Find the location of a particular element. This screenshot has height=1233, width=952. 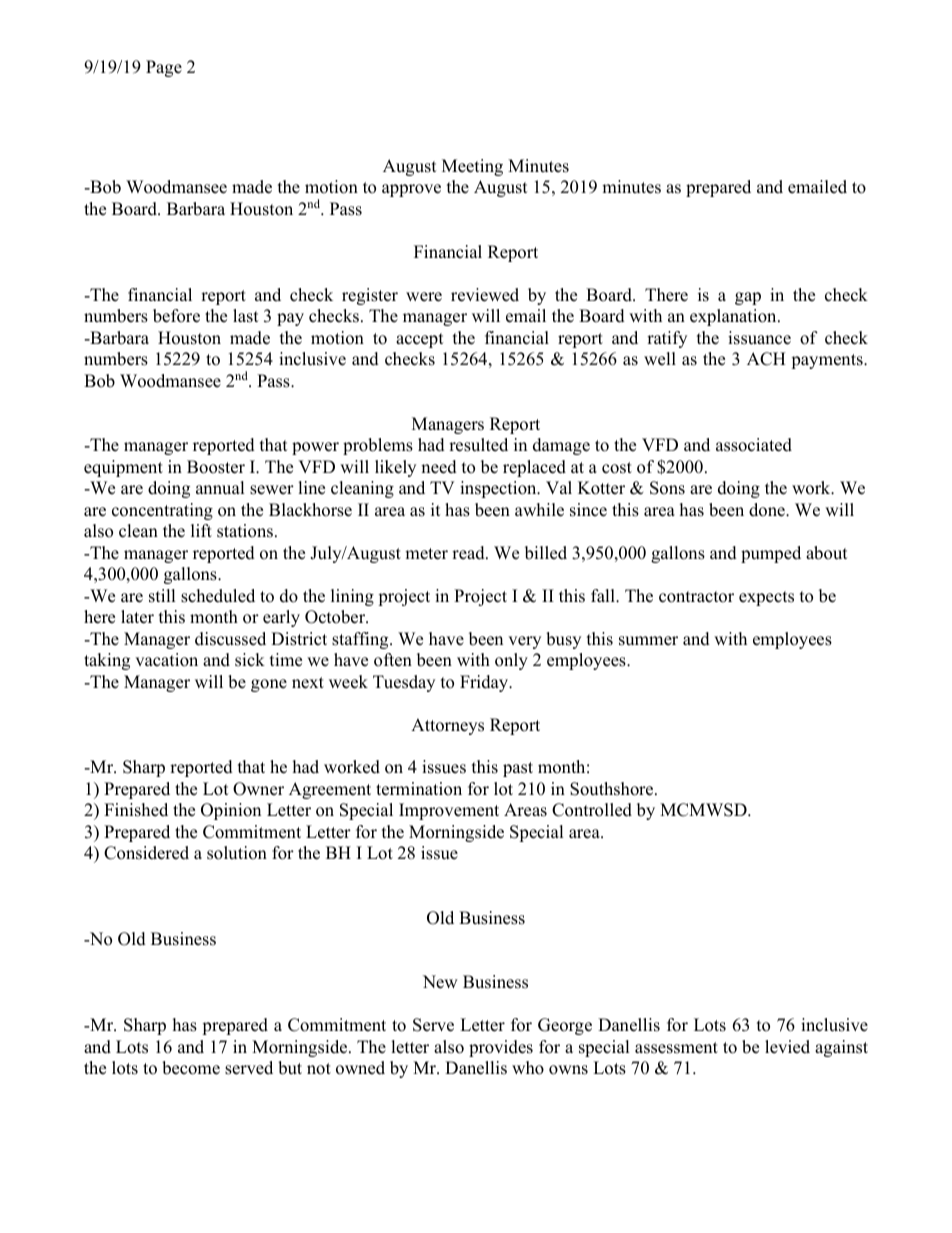

gone is located at coordinates (269, 685).
